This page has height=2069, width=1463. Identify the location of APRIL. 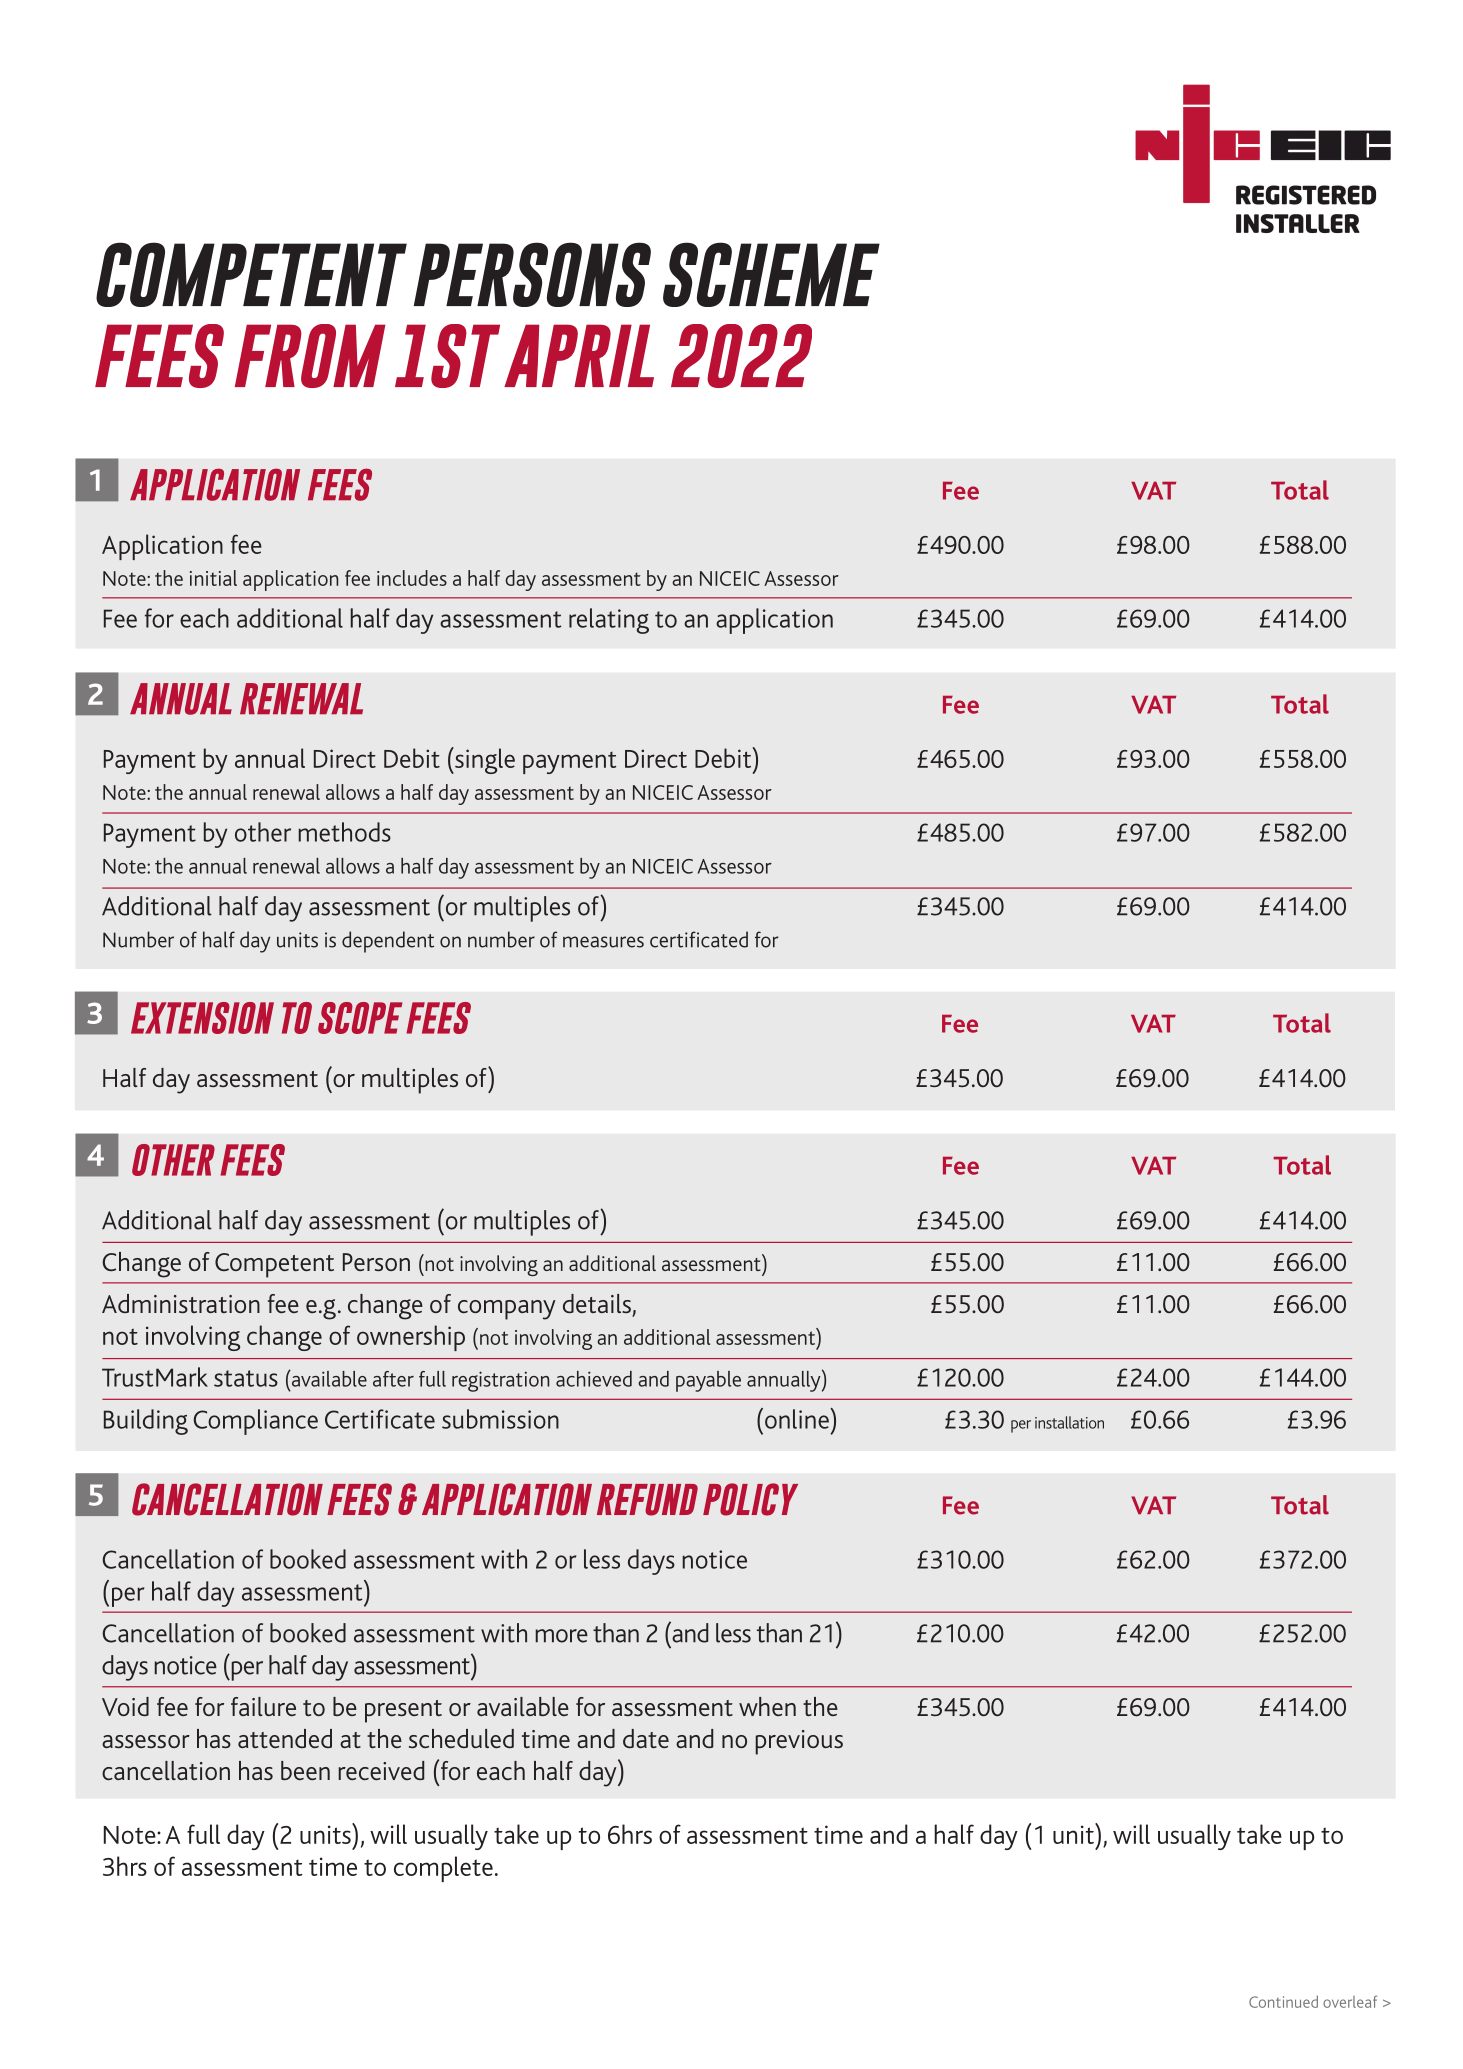
(579, 355).
